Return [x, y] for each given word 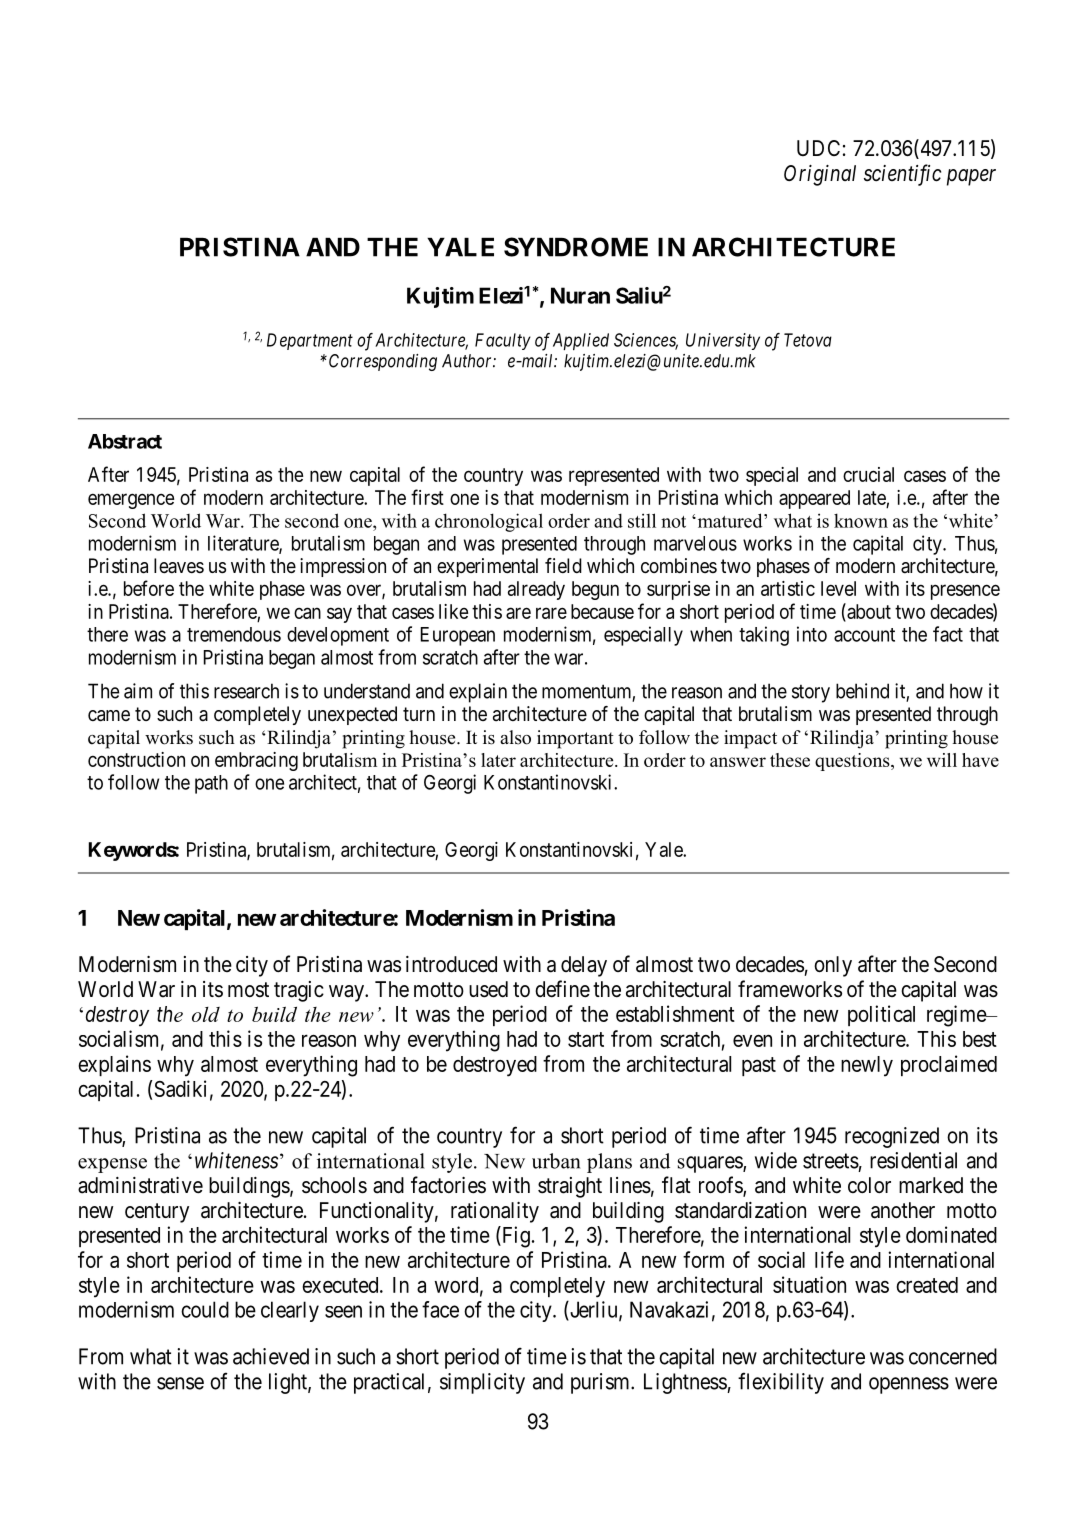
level [838, 588]
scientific [902, 175]
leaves [179, 565]
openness [909, 1385]
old [206, 1014]
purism [601, 1383]
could [205, 1309]
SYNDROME [576, 247]
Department [310, 341]
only [833, 966]
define [562, 989]
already [536, 590]
